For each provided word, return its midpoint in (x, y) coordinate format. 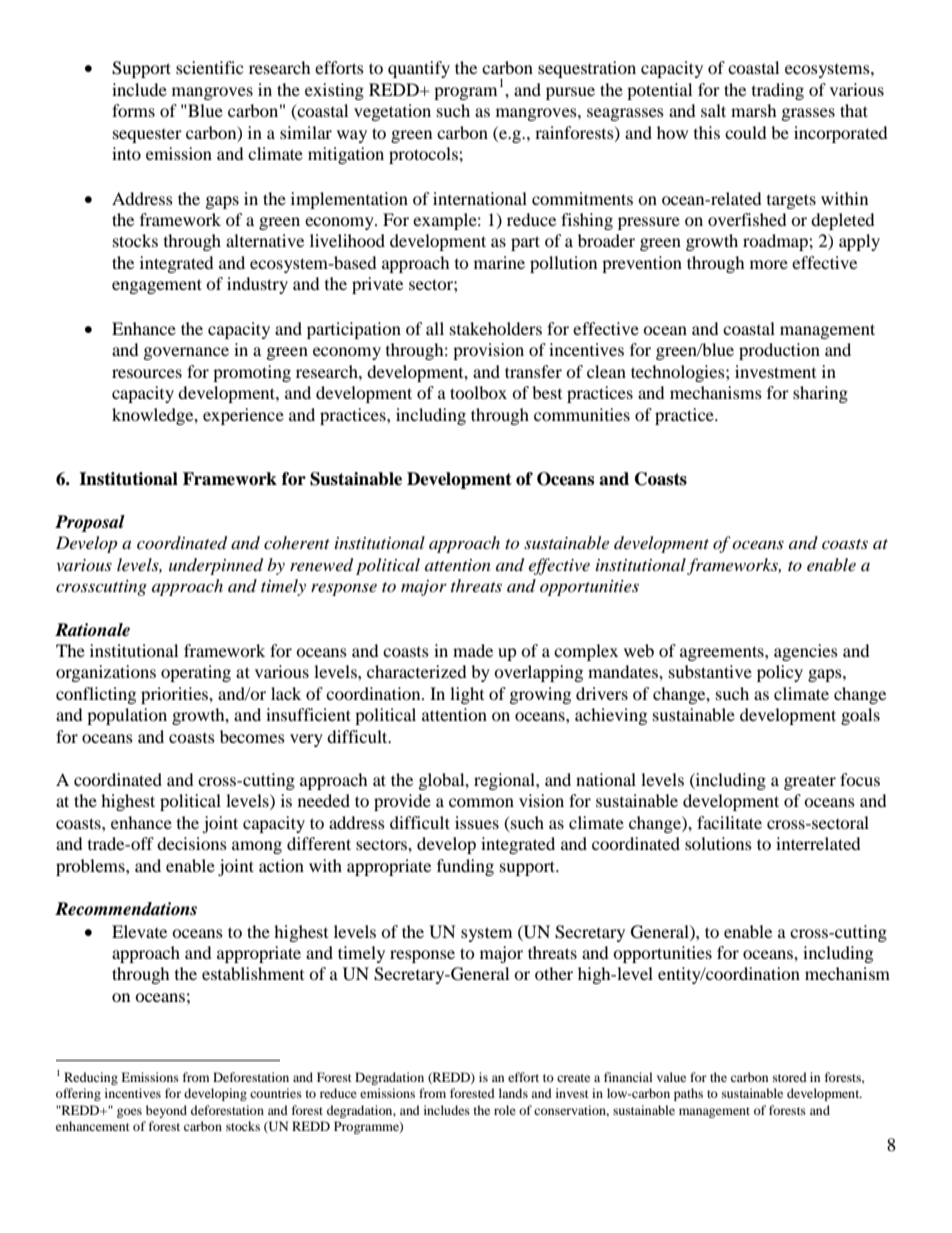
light (467, 695)
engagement (157, 286)
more (769, 264)
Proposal (90, 523)
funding (465, 867)
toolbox (478, 392)
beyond (166, 1111)
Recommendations (126, 909)
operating (196, 673)
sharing (820, 394)
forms (133, 110)
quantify (419, 69)
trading (778, 91)
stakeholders (496, 328)
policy (780, 673)
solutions (718, 843)
